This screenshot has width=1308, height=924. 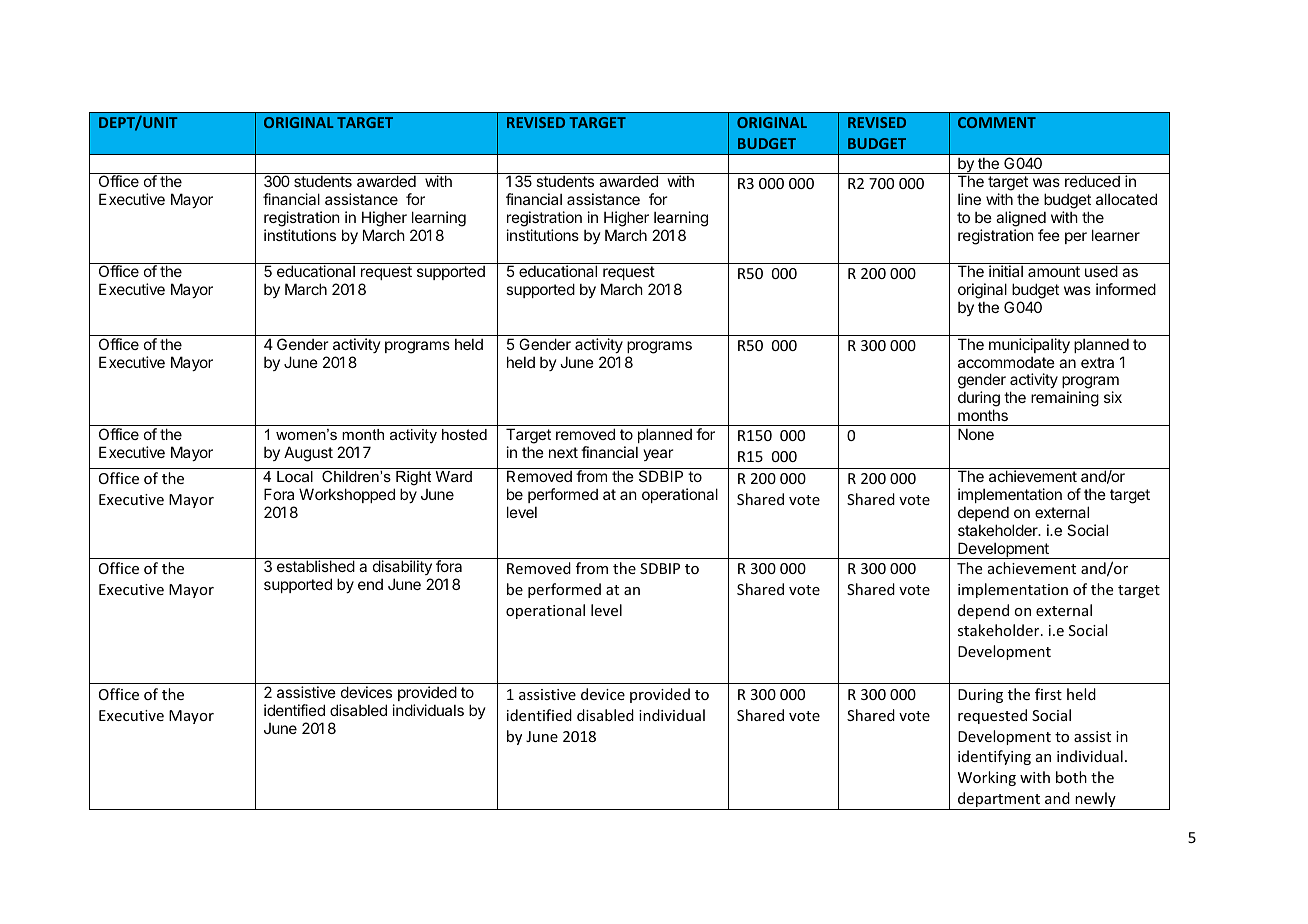 I want to click on hosted, so click(x=464, y=434).
